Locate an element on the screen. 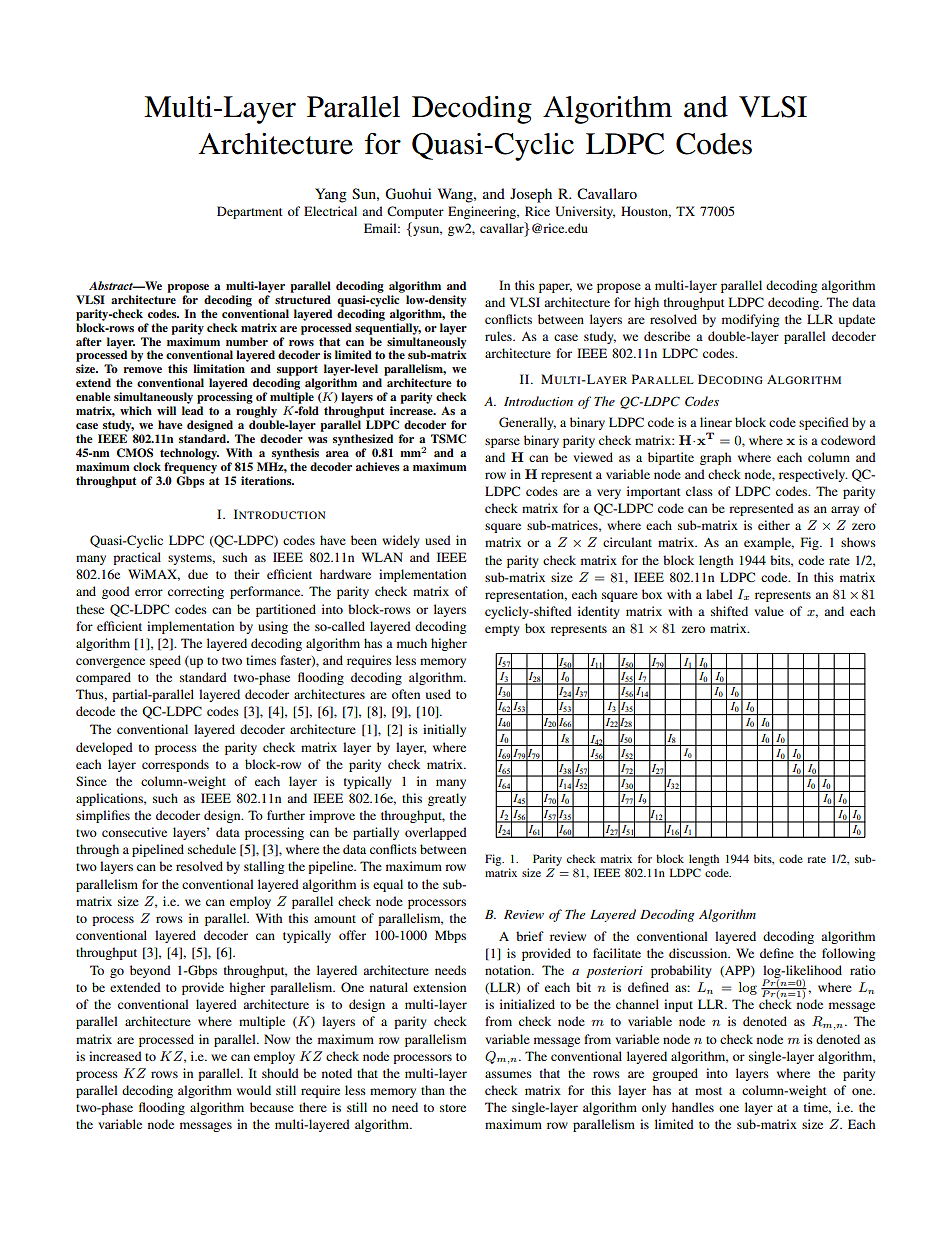  either is located at coordinates (774, 525).
